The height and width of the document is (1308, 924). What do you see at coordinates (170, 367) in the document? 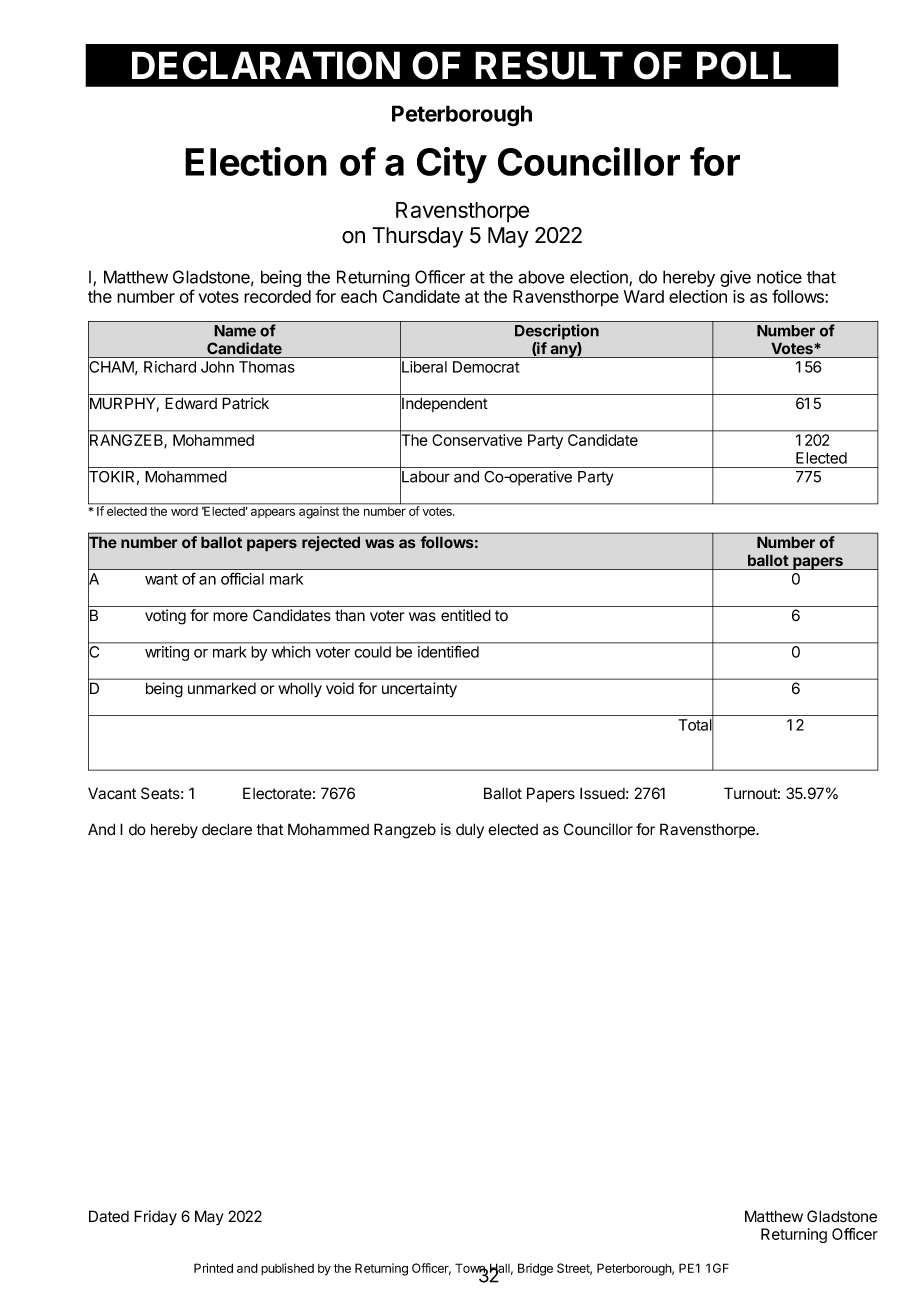
I see `Richard` at bounding box center [170, 367].
